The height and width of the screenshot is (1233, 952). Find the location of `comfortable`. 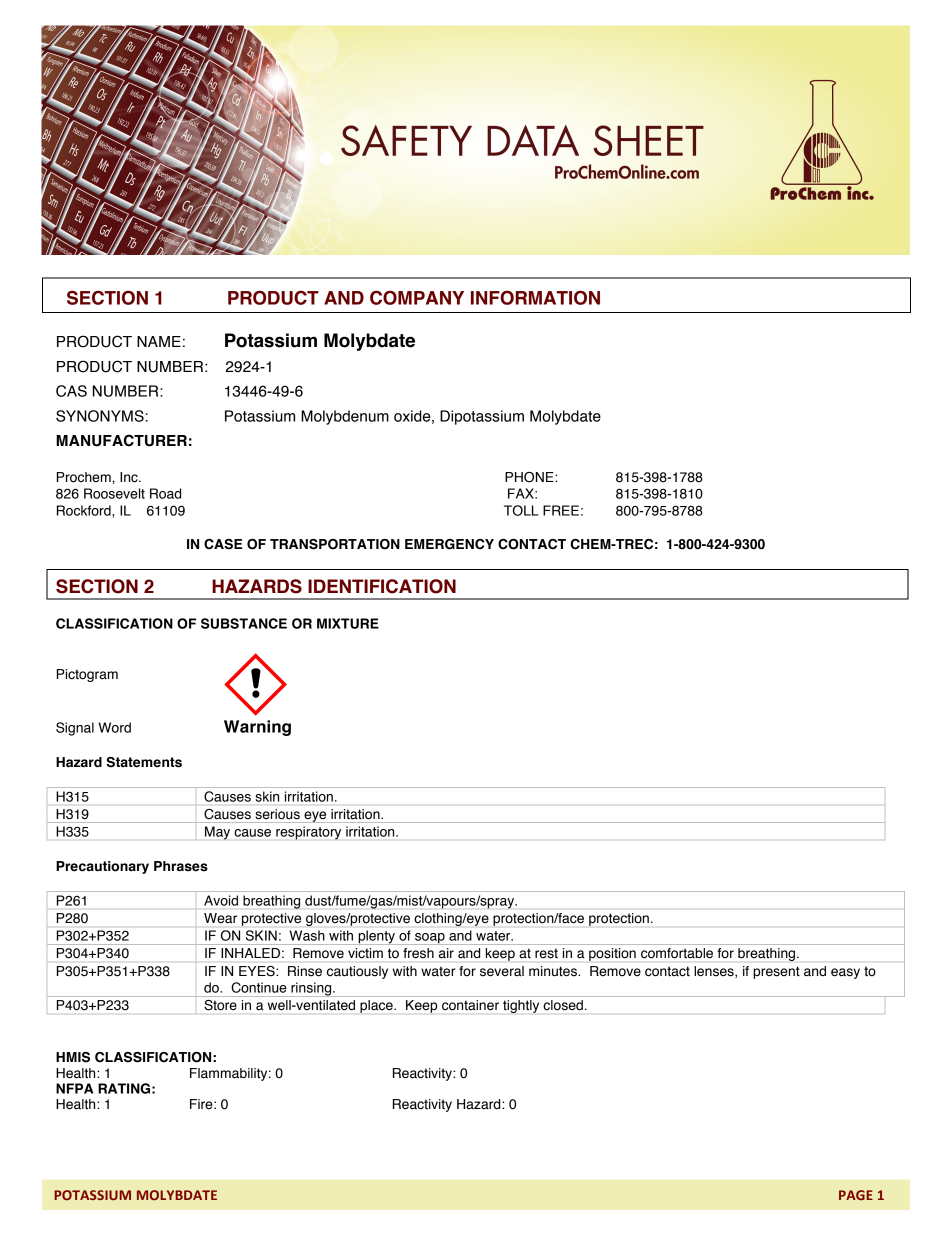

comfortable is located at coordinates (677, 953).
